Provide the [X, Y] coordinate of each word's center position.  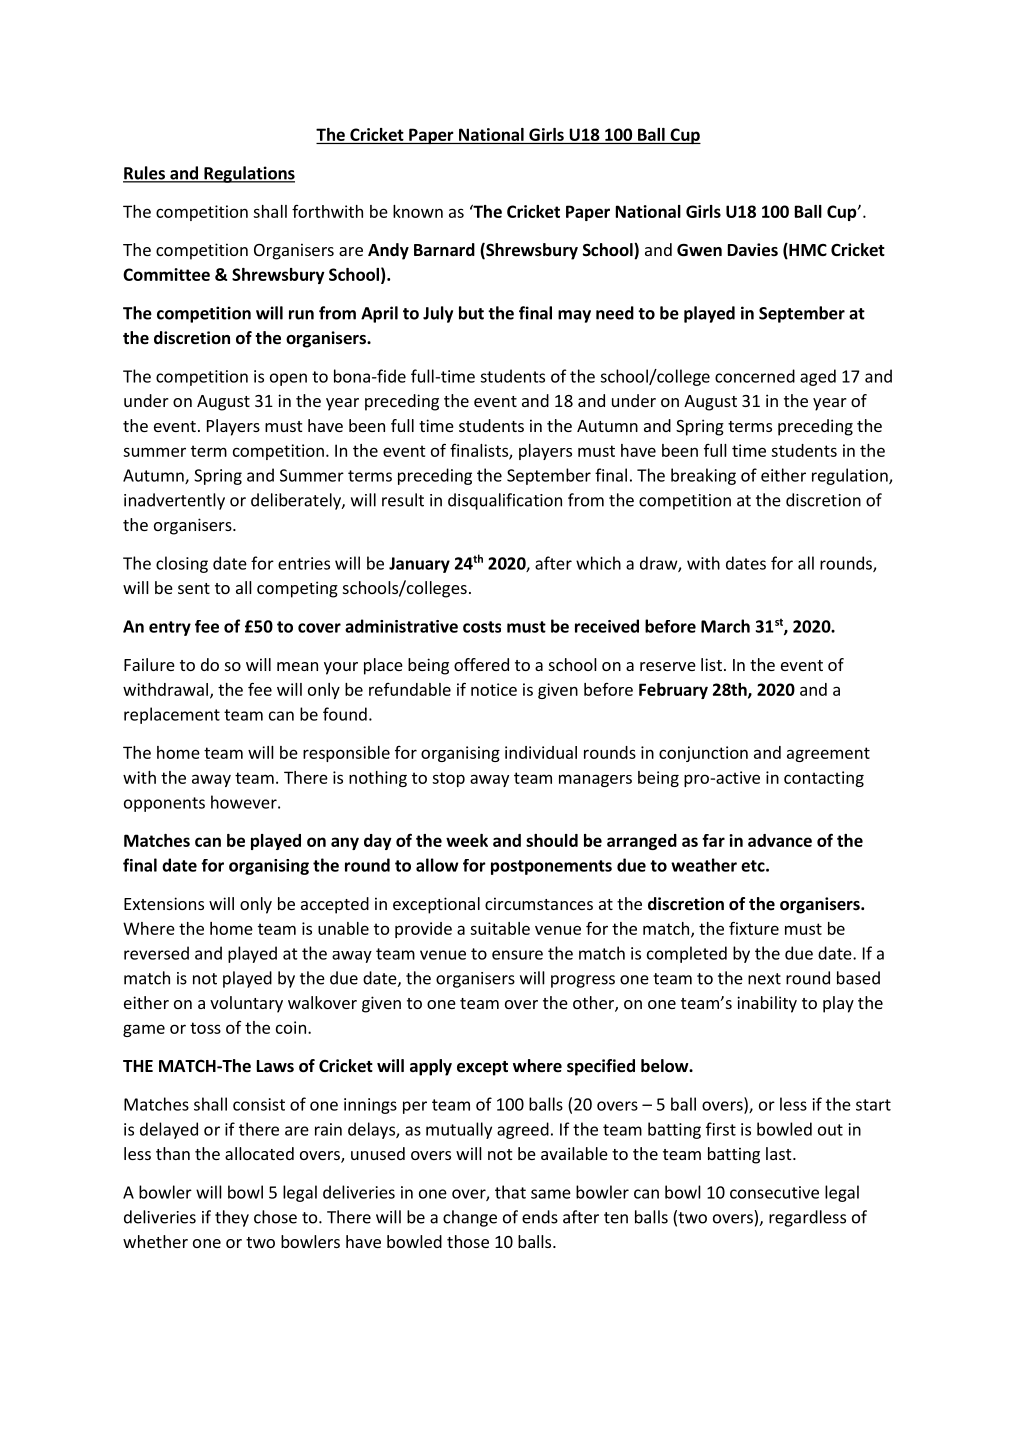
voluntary [246, 1004]
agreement [828, 754]
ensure [517, 955]
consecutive [774, 1192]
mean [297, 666]
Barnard [444, 249]
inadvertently [174, 501]
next [764, 979]
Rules [145, 174]
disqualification [505, 501]
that [510, 1192]
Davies [753, 250]
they [232, 1218]
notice [494, 689]
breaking [703, 476]
